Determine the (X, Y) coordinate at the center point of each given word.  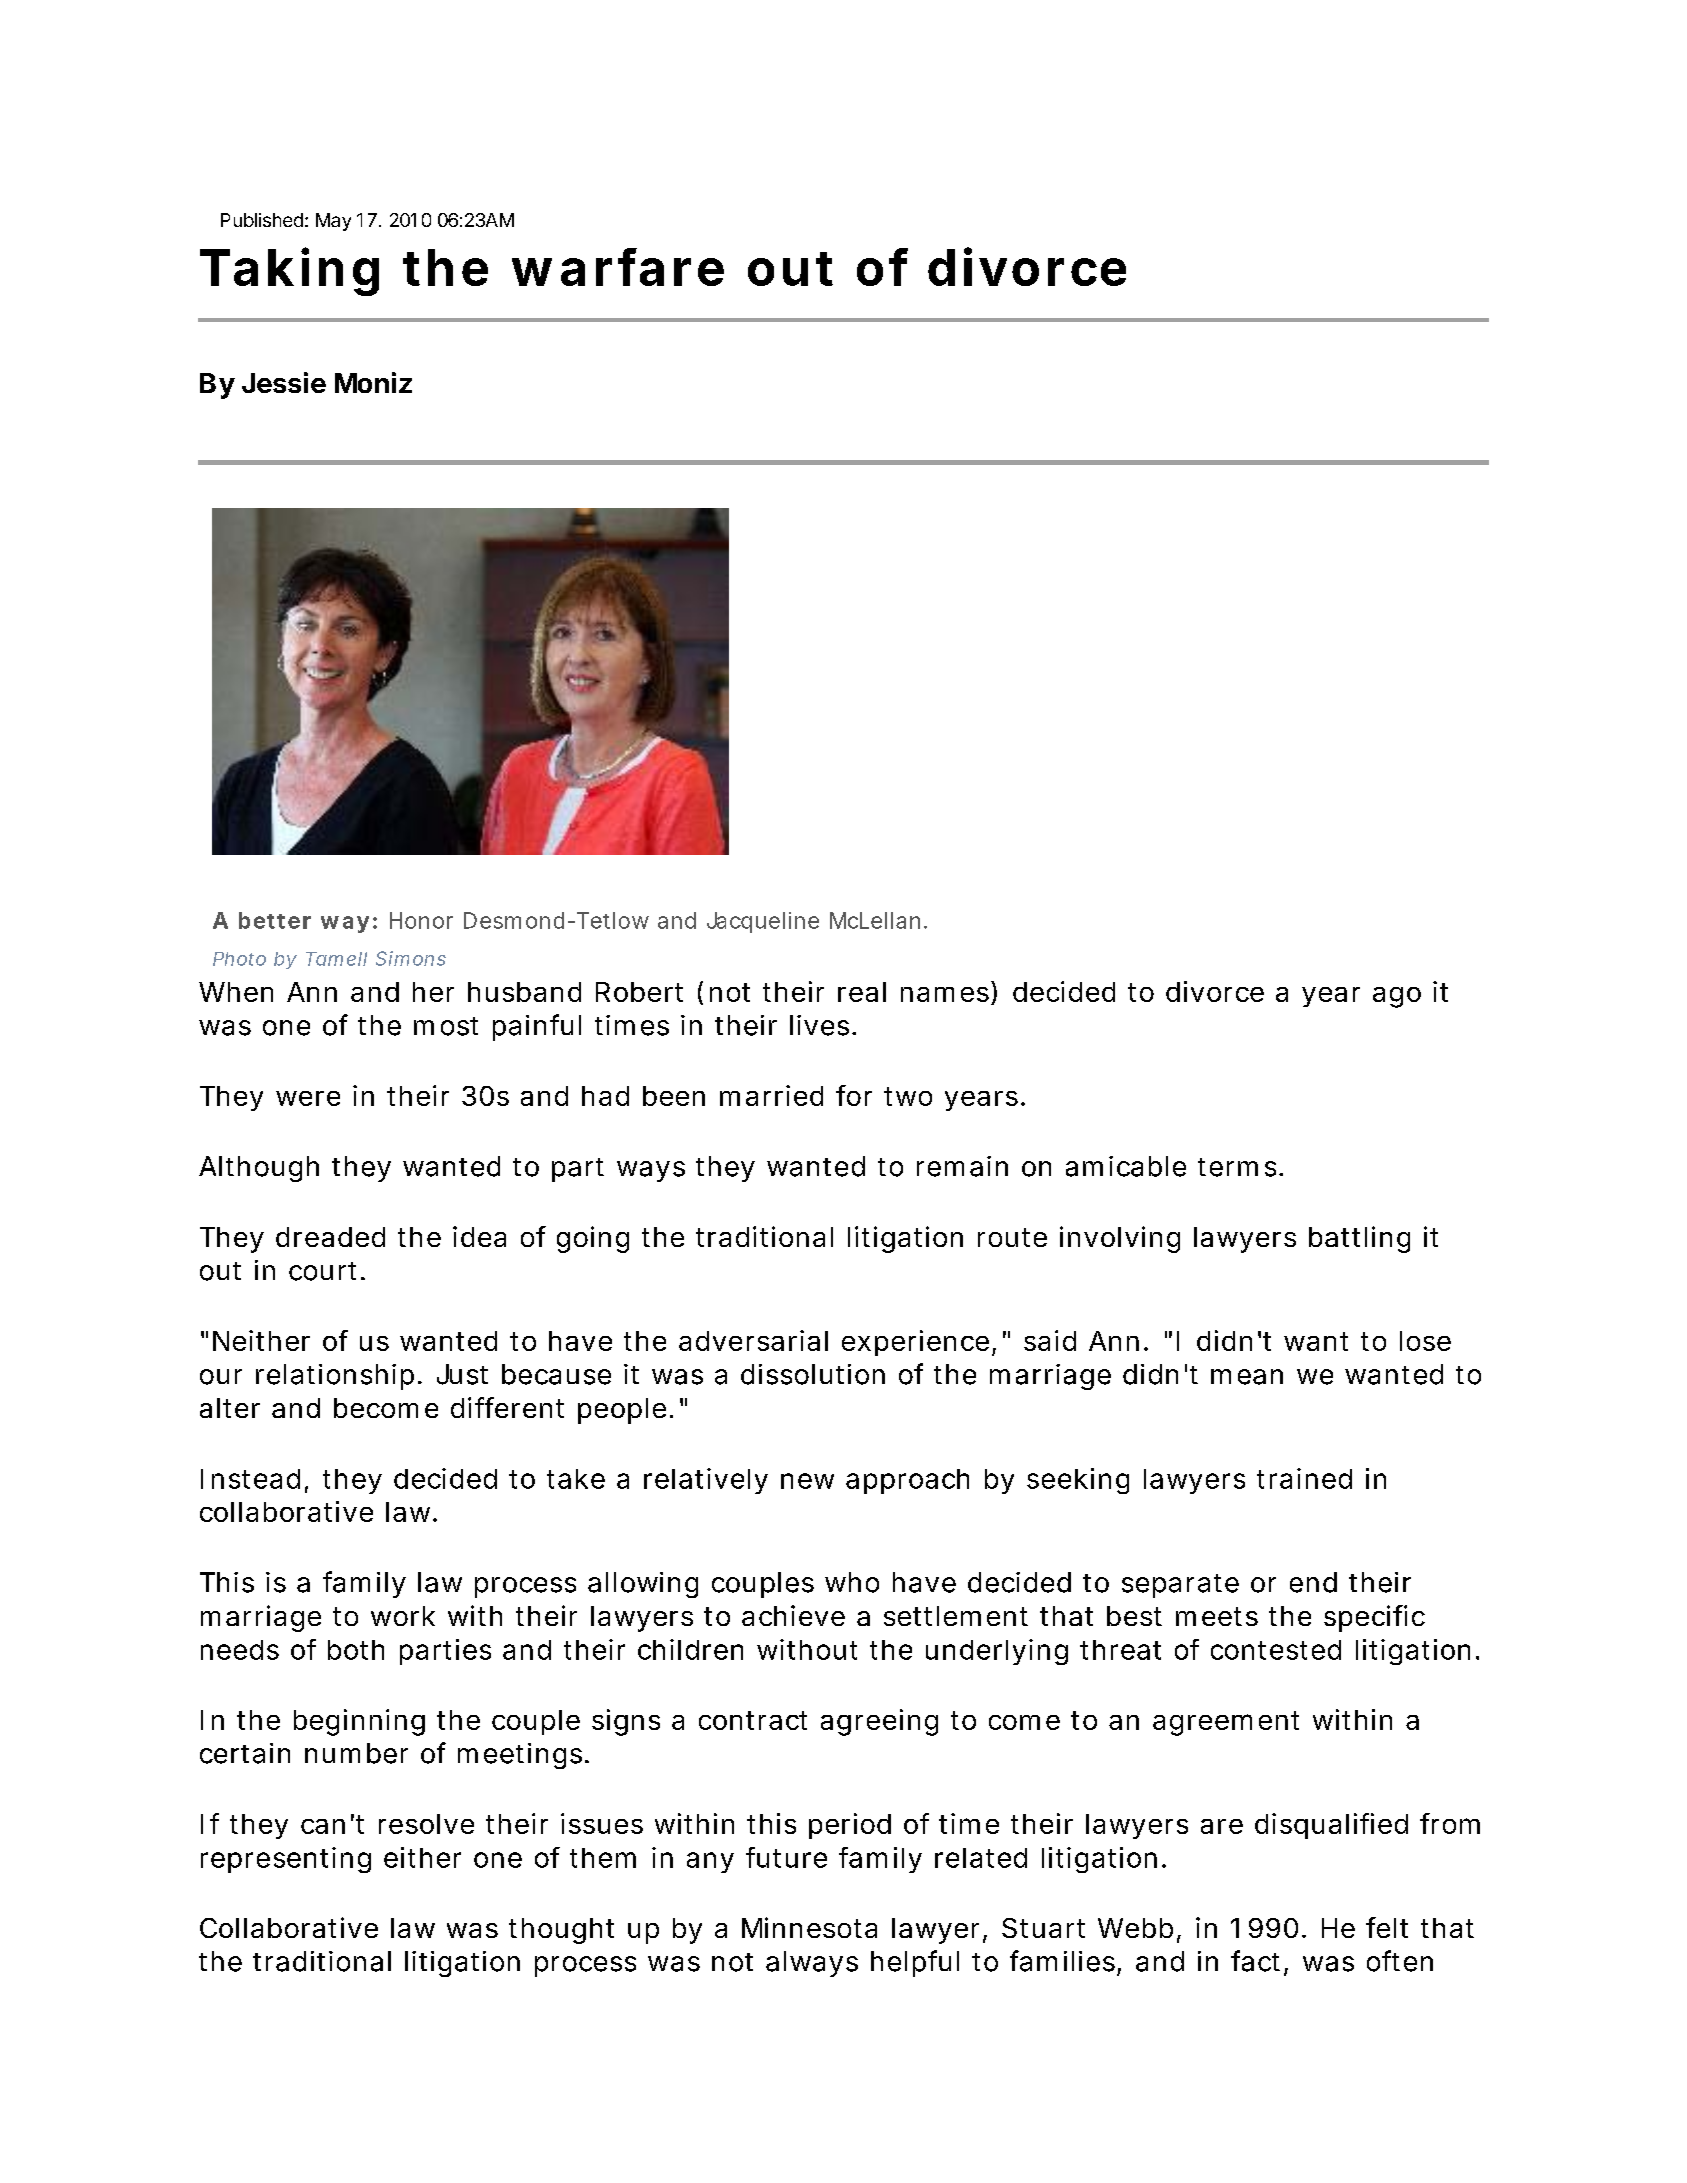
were (308, 1098)
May (333, 222)
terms (1239, 1167)
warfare (618, 267)
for (854, 1095)
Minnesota (809, 1927)
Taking (289, 271)
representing (286, 1860)
